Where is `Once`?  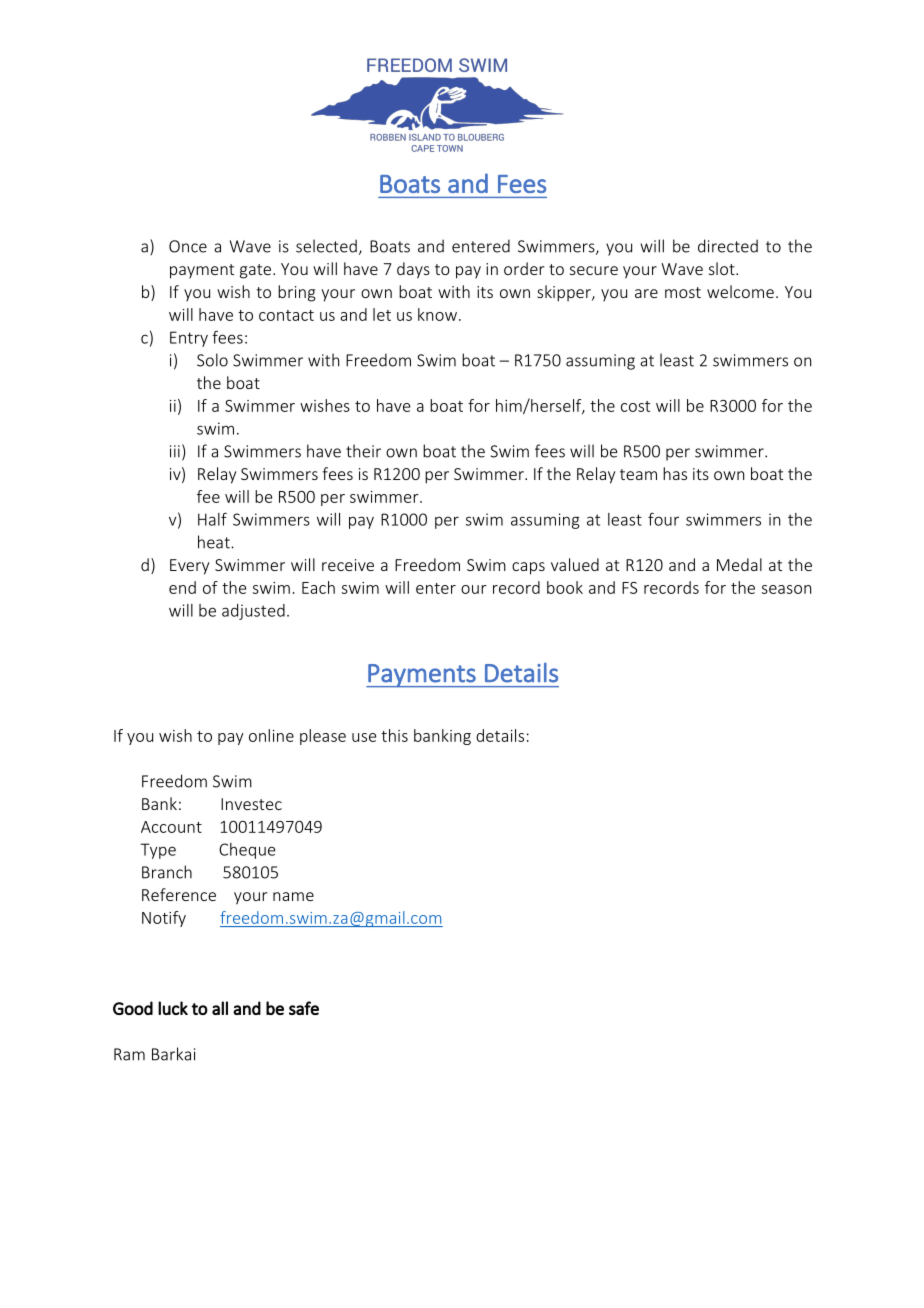
Once is located at coordinates (188, 246).
